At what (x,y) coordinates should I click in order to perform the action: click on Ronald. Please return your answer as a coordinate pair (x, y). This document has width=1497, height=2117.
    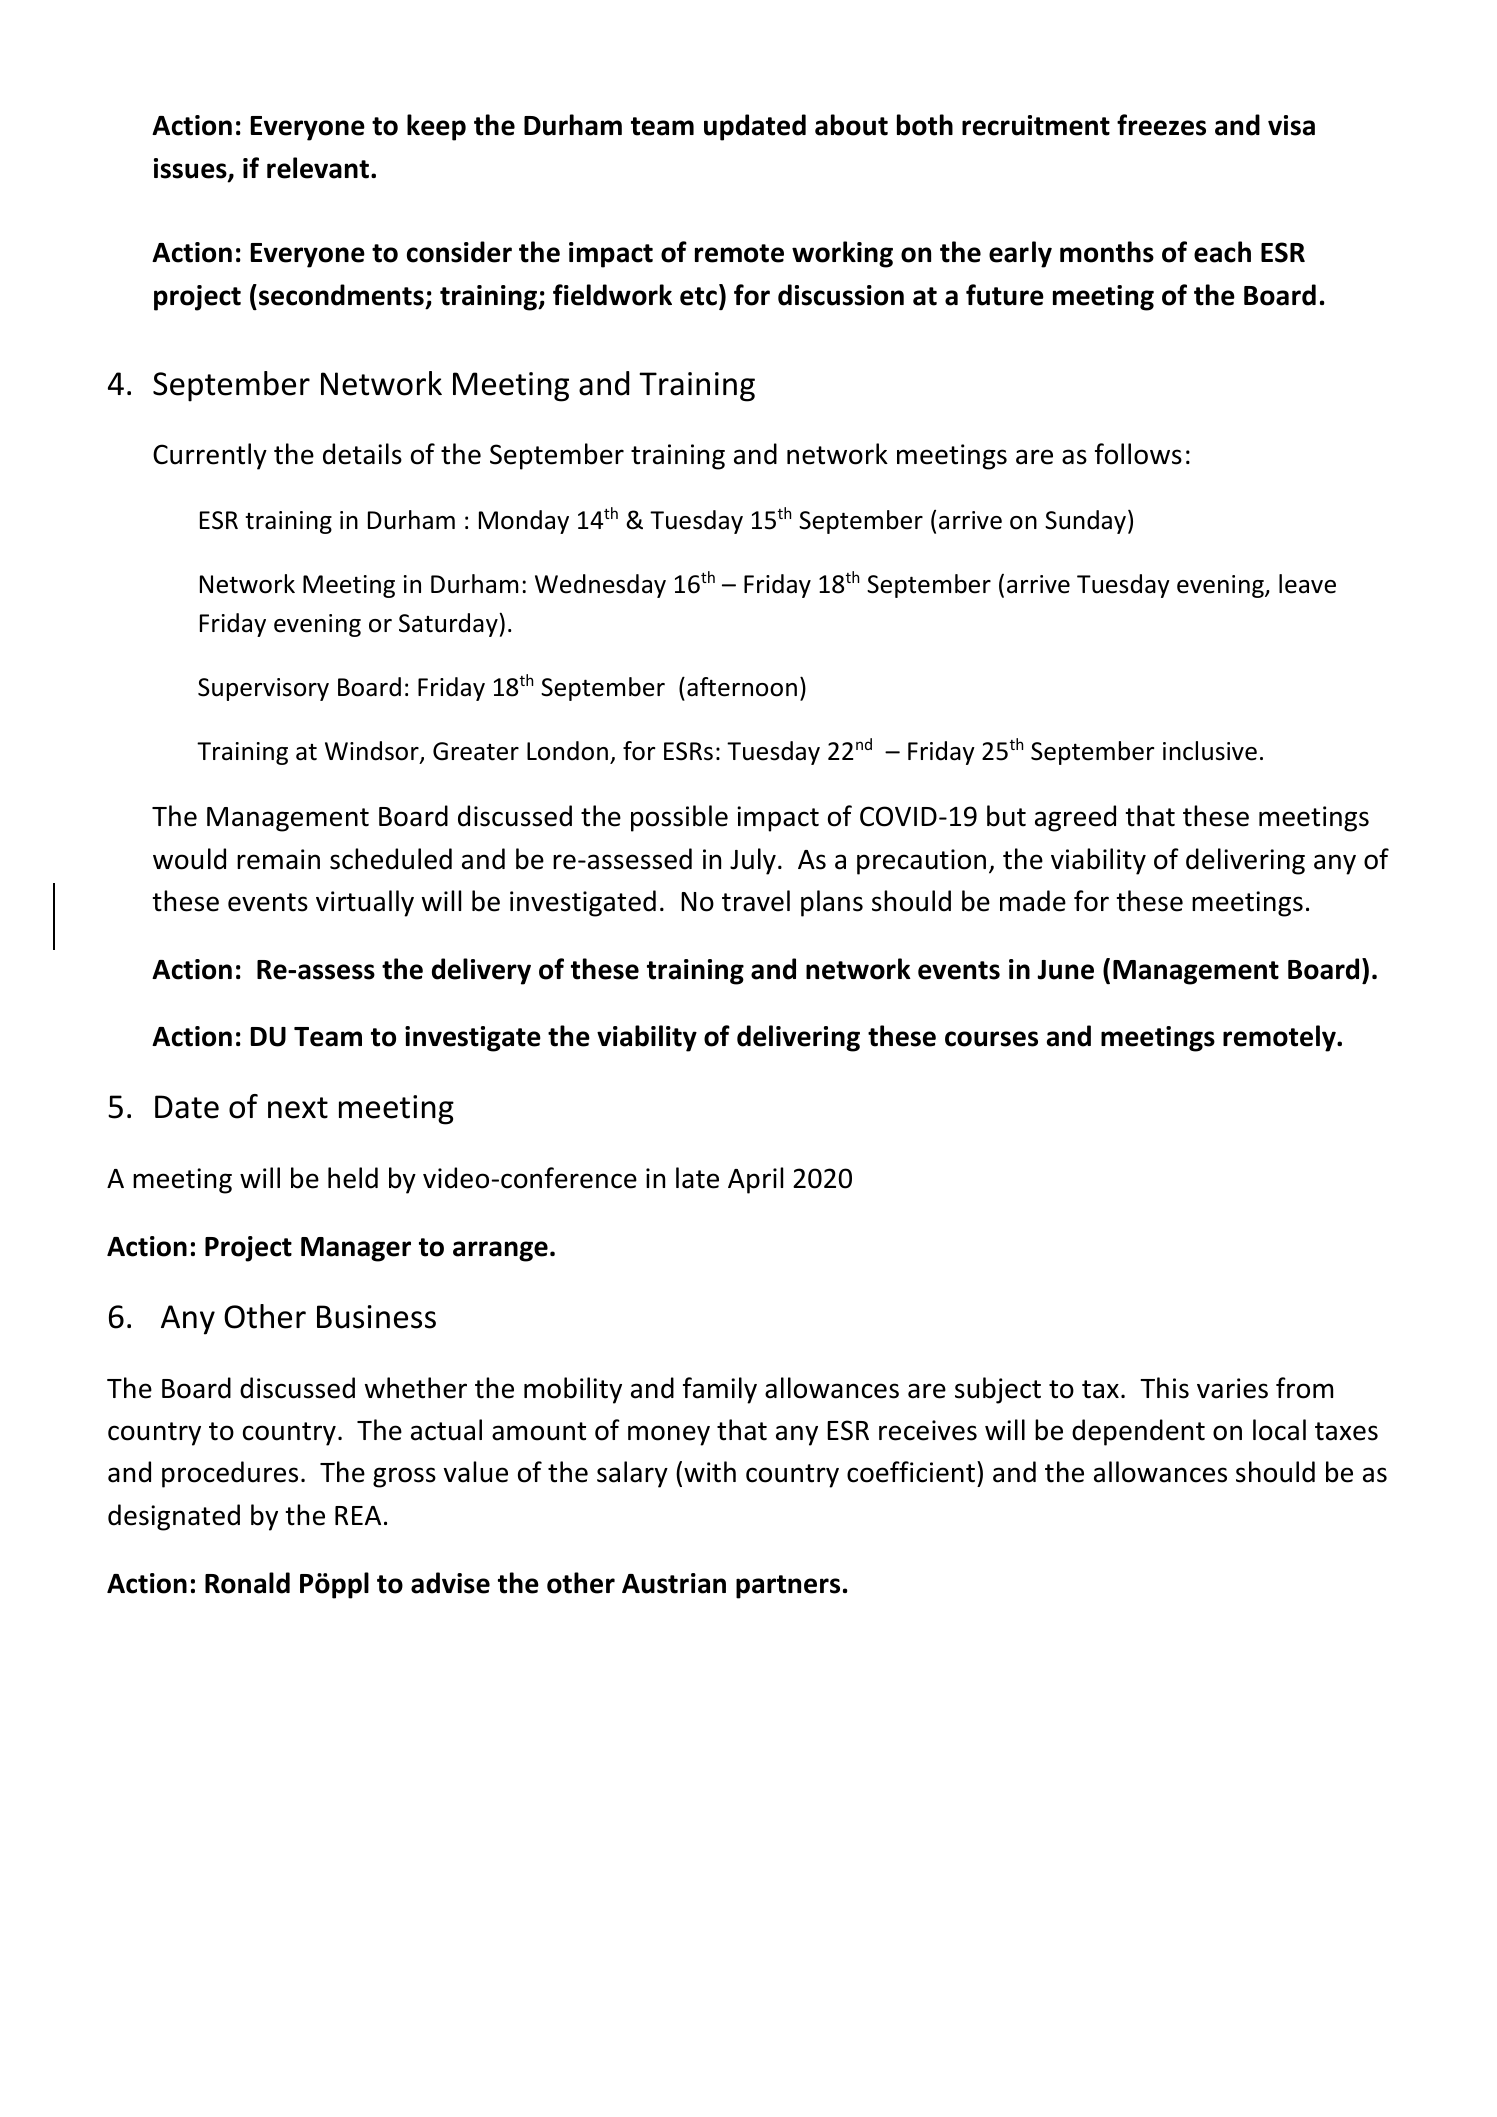
    Looking at the image, I should click on (247, 1583).
